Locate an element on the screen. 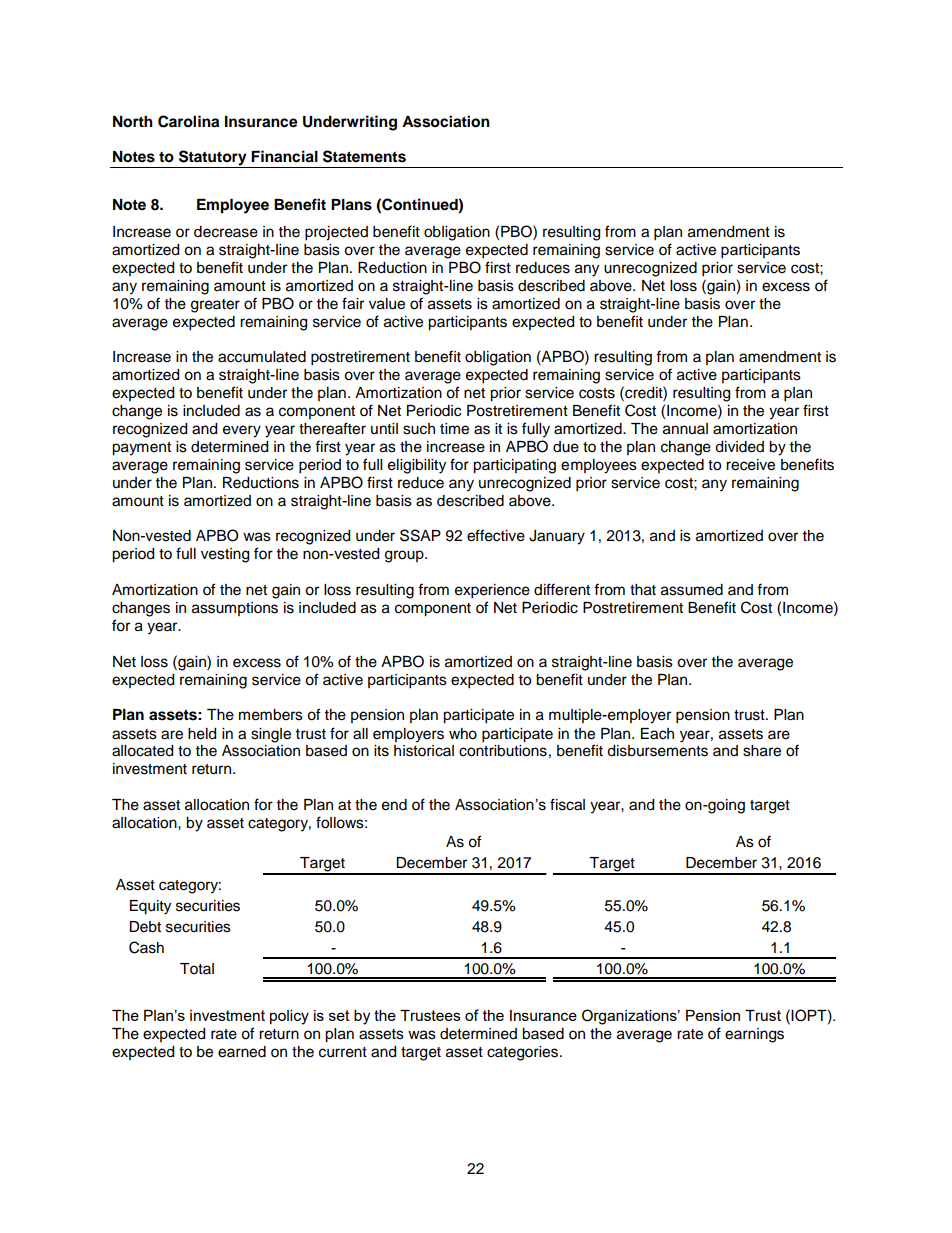 The height and width of the screenshot is (1233, 952). value is located at coordinates (387, 304).
